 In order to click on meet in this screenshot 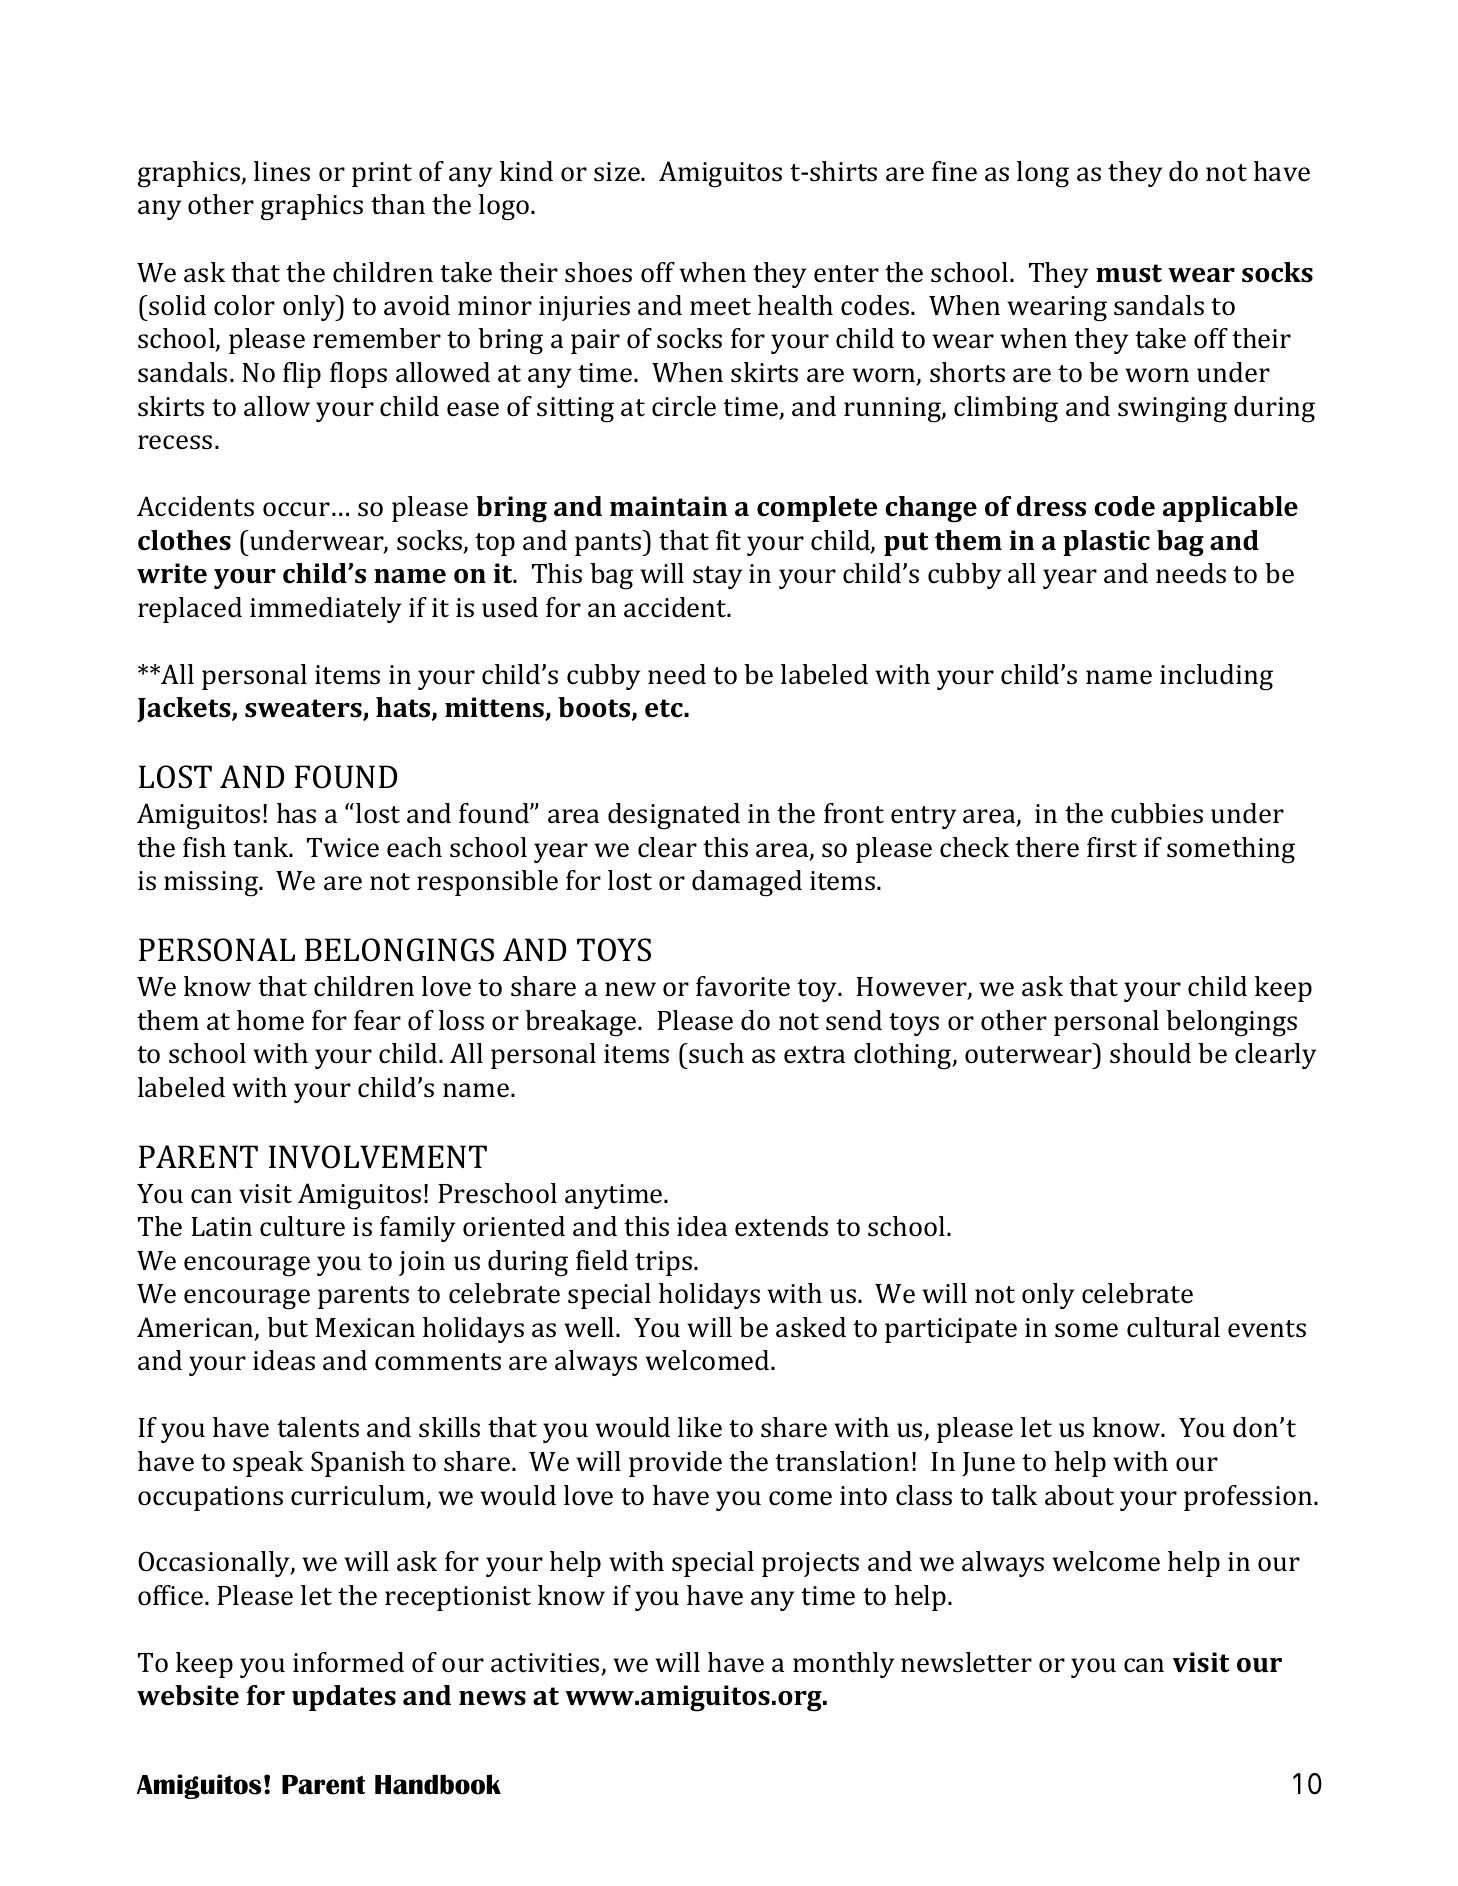, I will do `click(720, 307)`.
